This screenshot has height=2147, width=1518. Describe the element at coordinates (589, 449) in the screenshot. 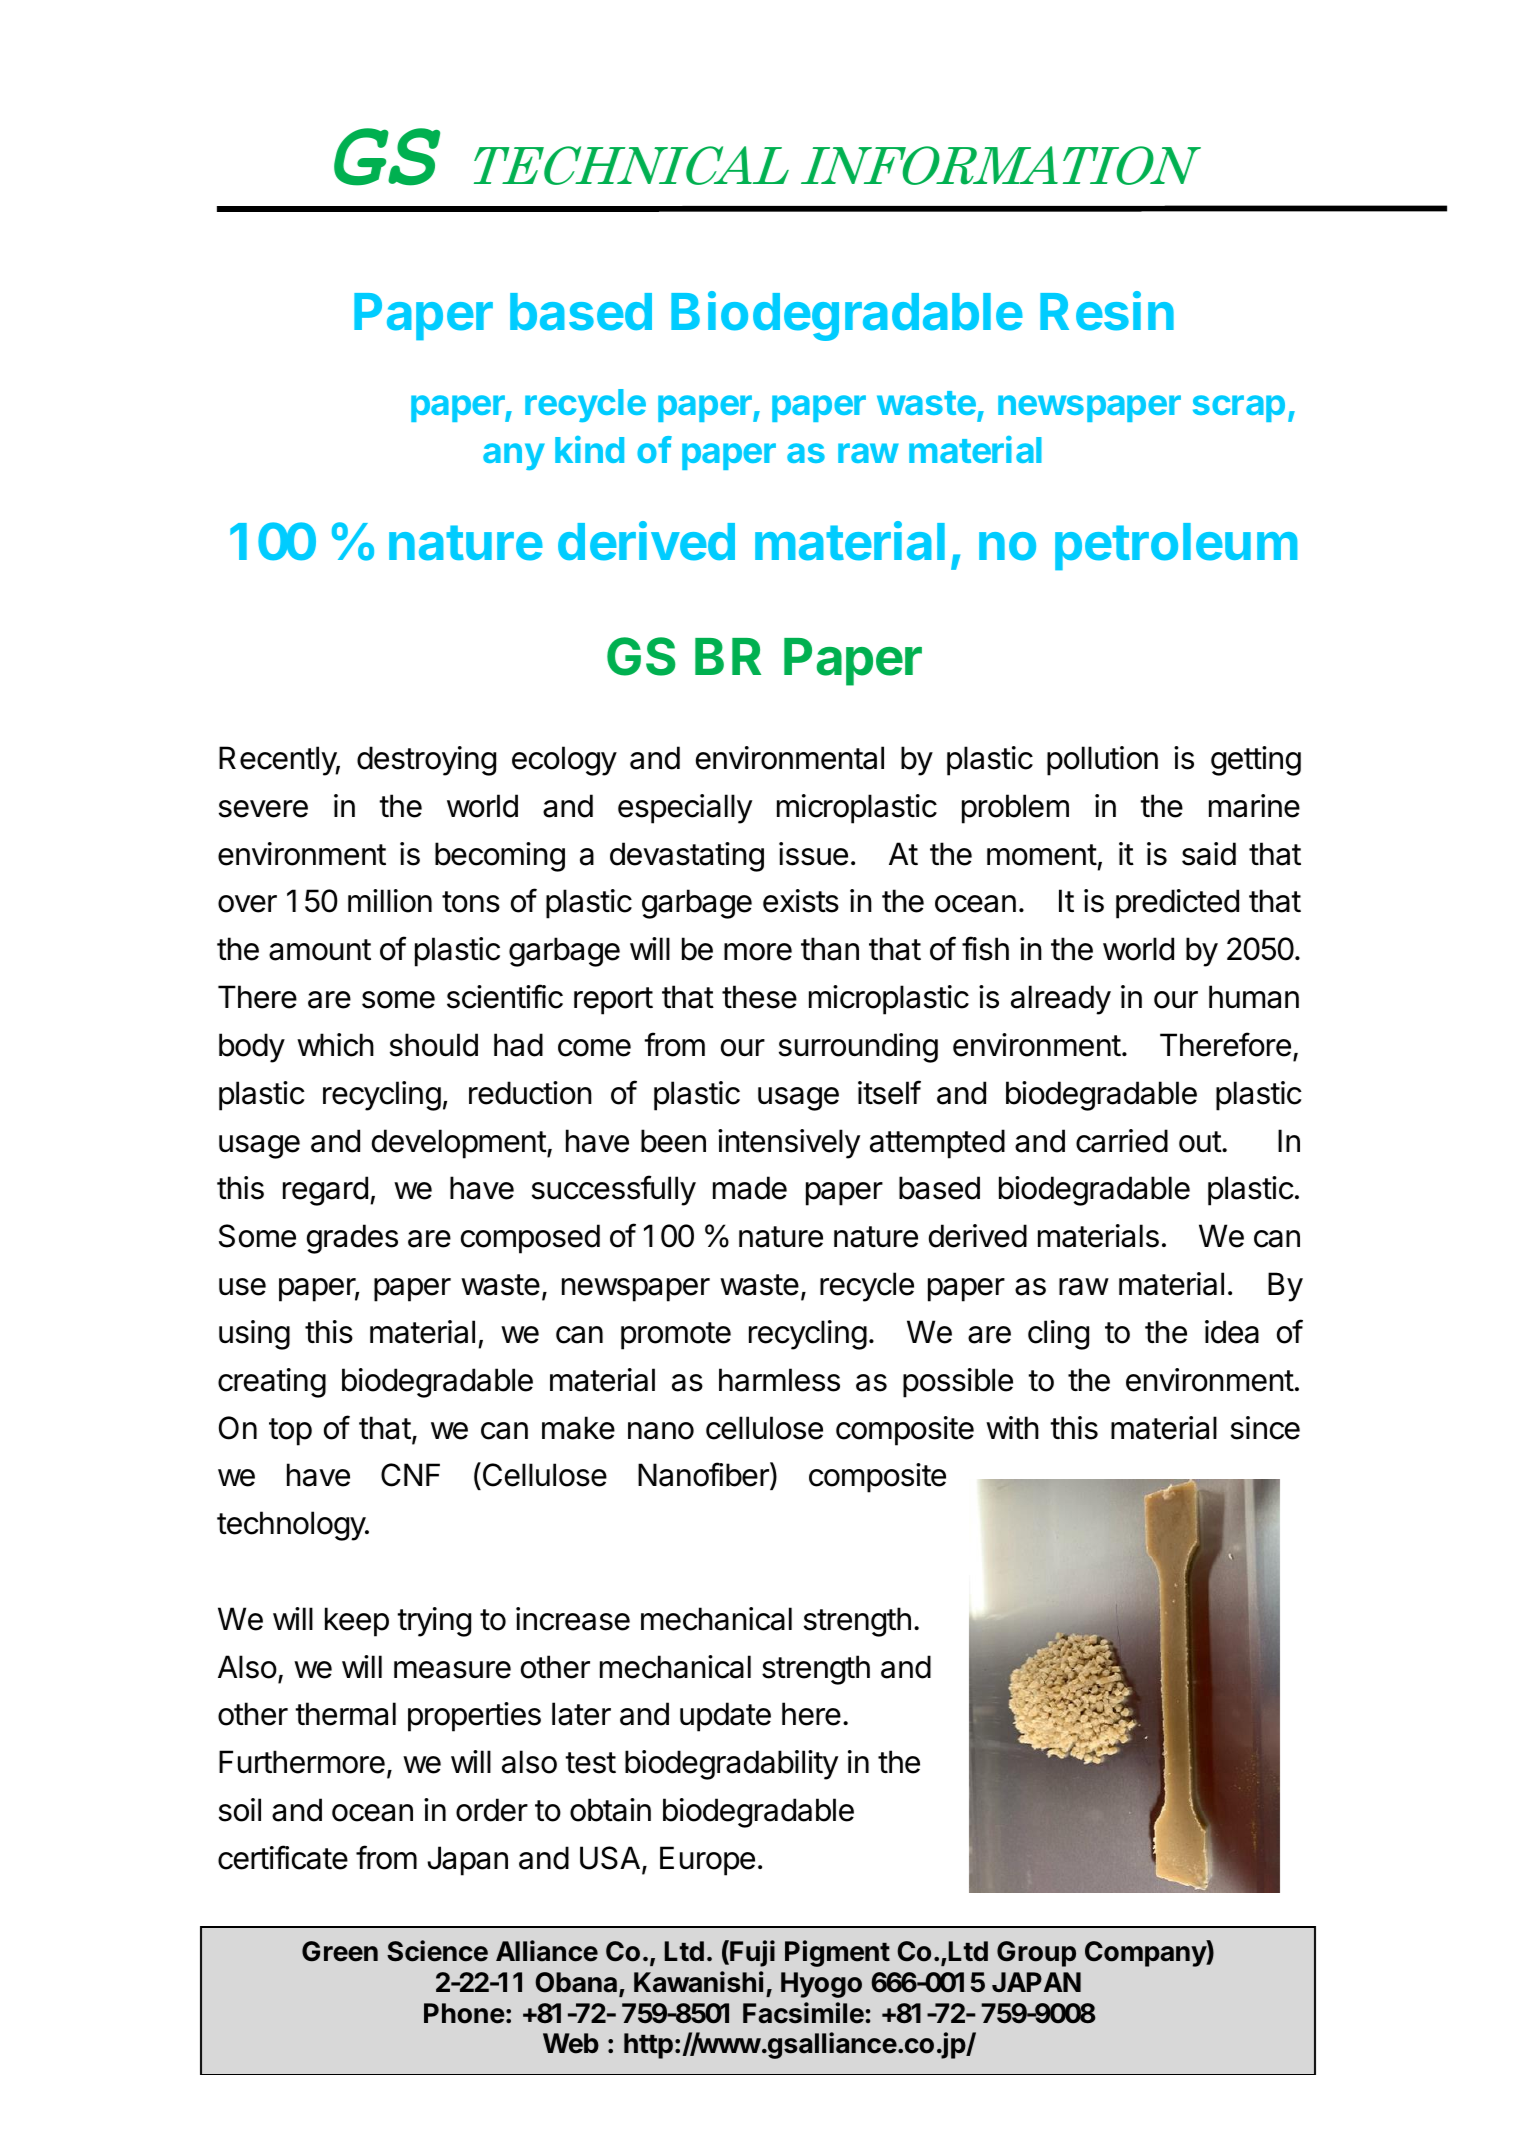

I see `kind` at that location.
